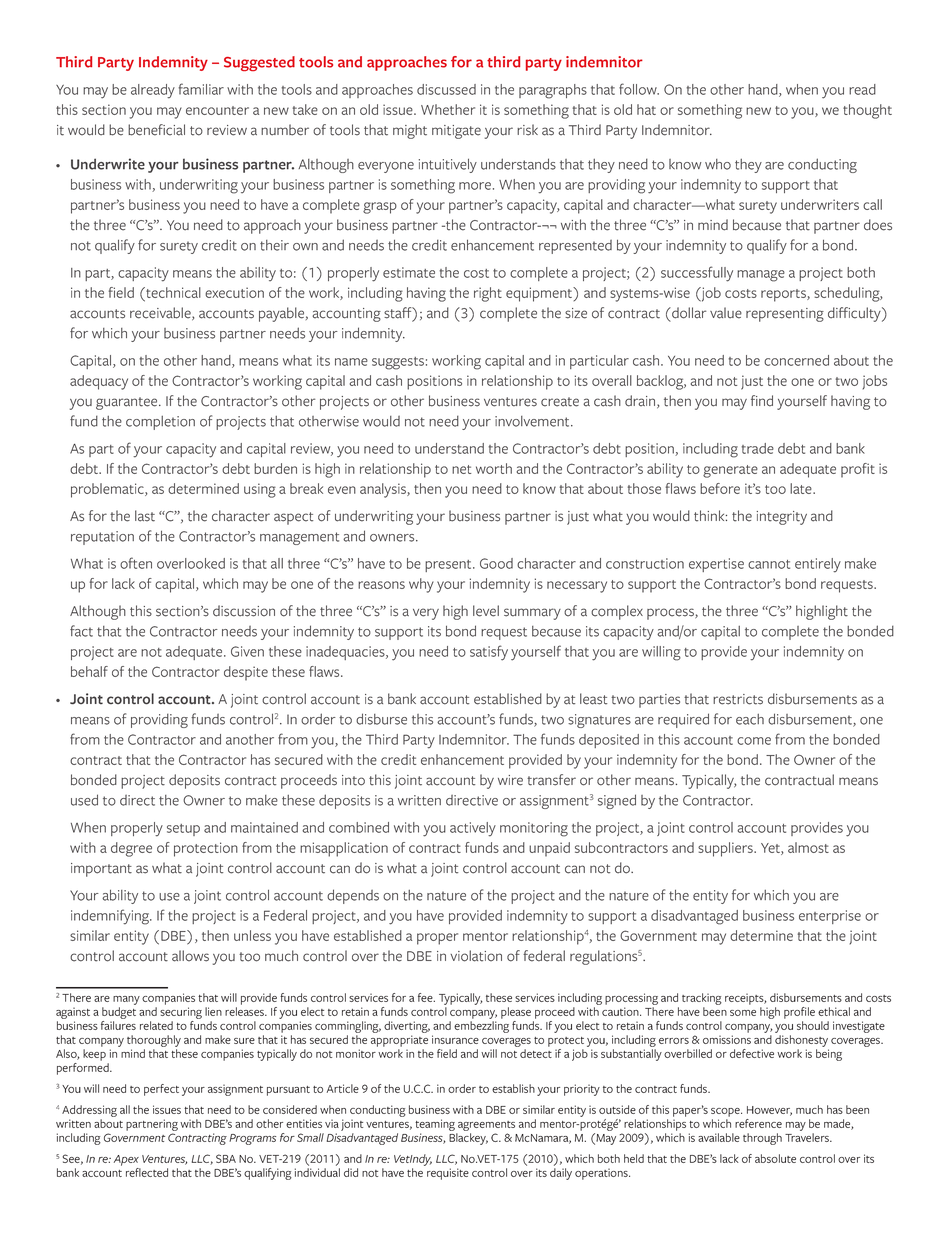 This image has height=1233, width=952. Describe the element at coordinates (510, 780) in the image. I see `wire` at that location.
